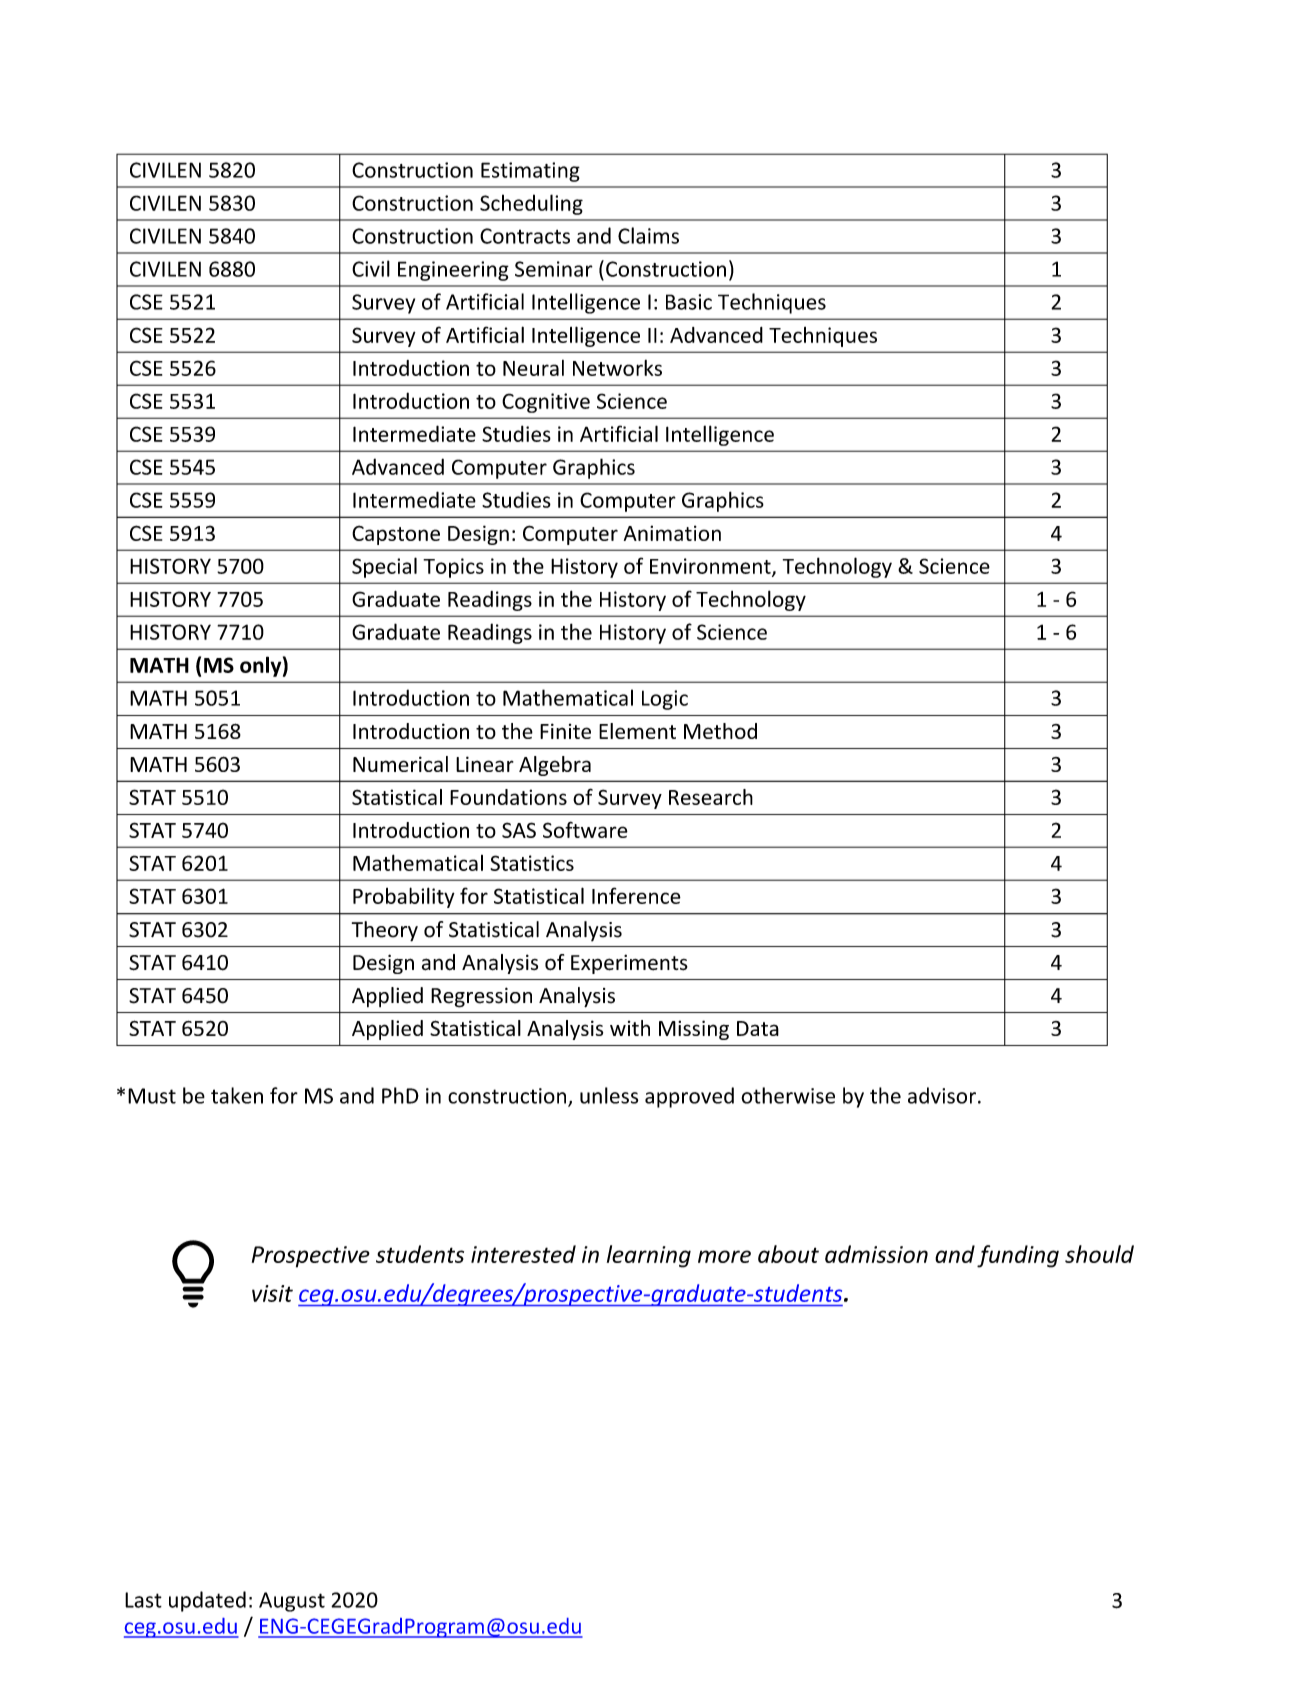  I want to click on Engineering, so click(453, 271).
